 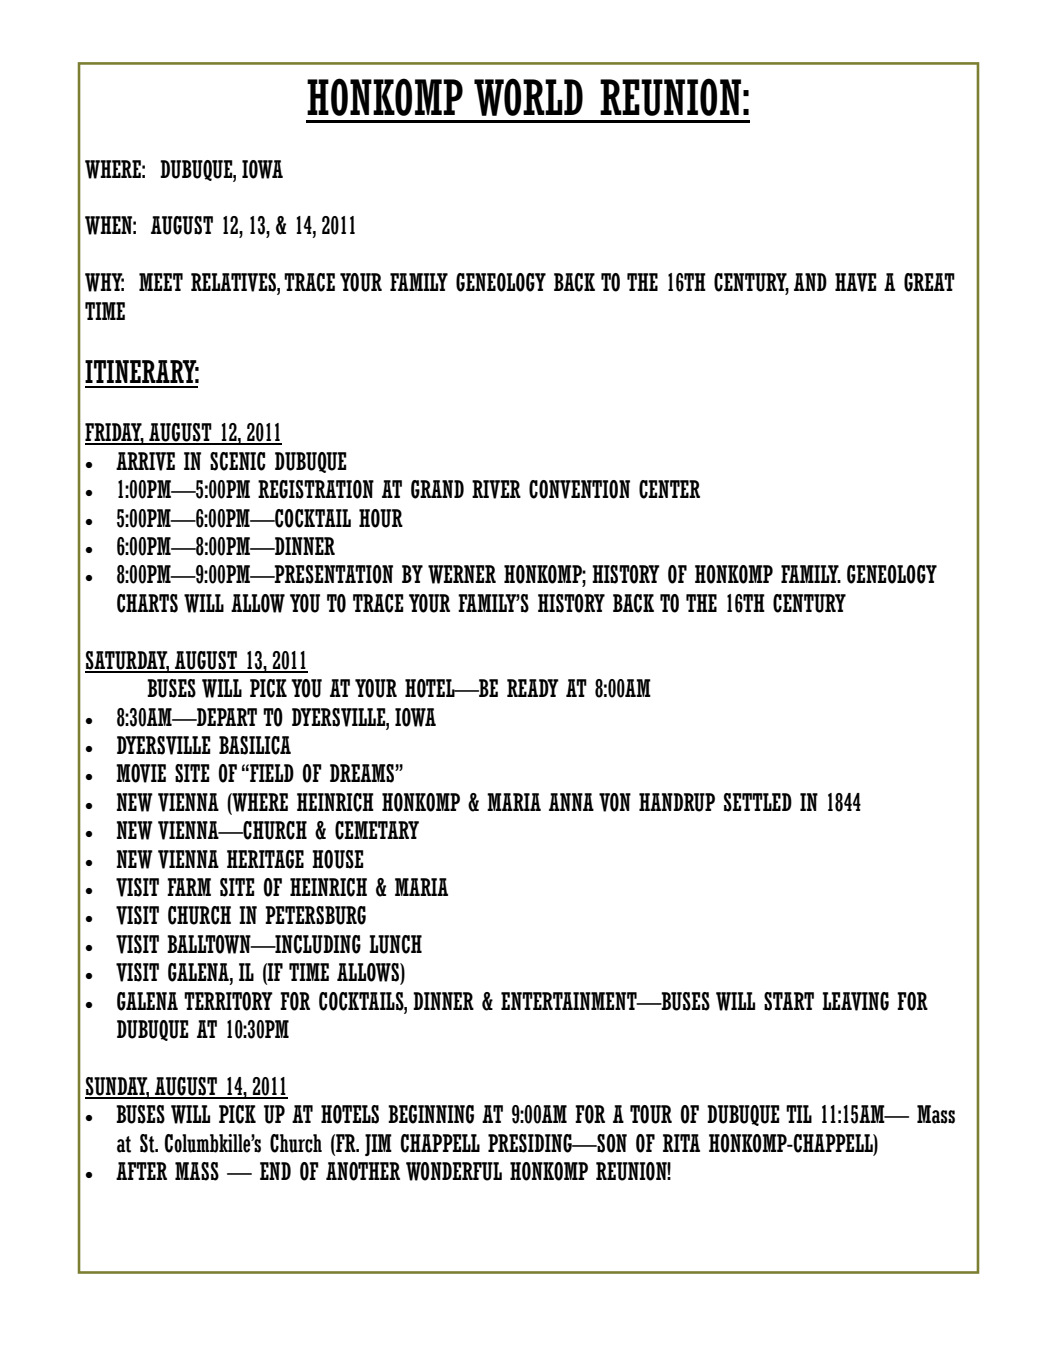 I want to click on AFTER, so click(x=141, y=1171).
